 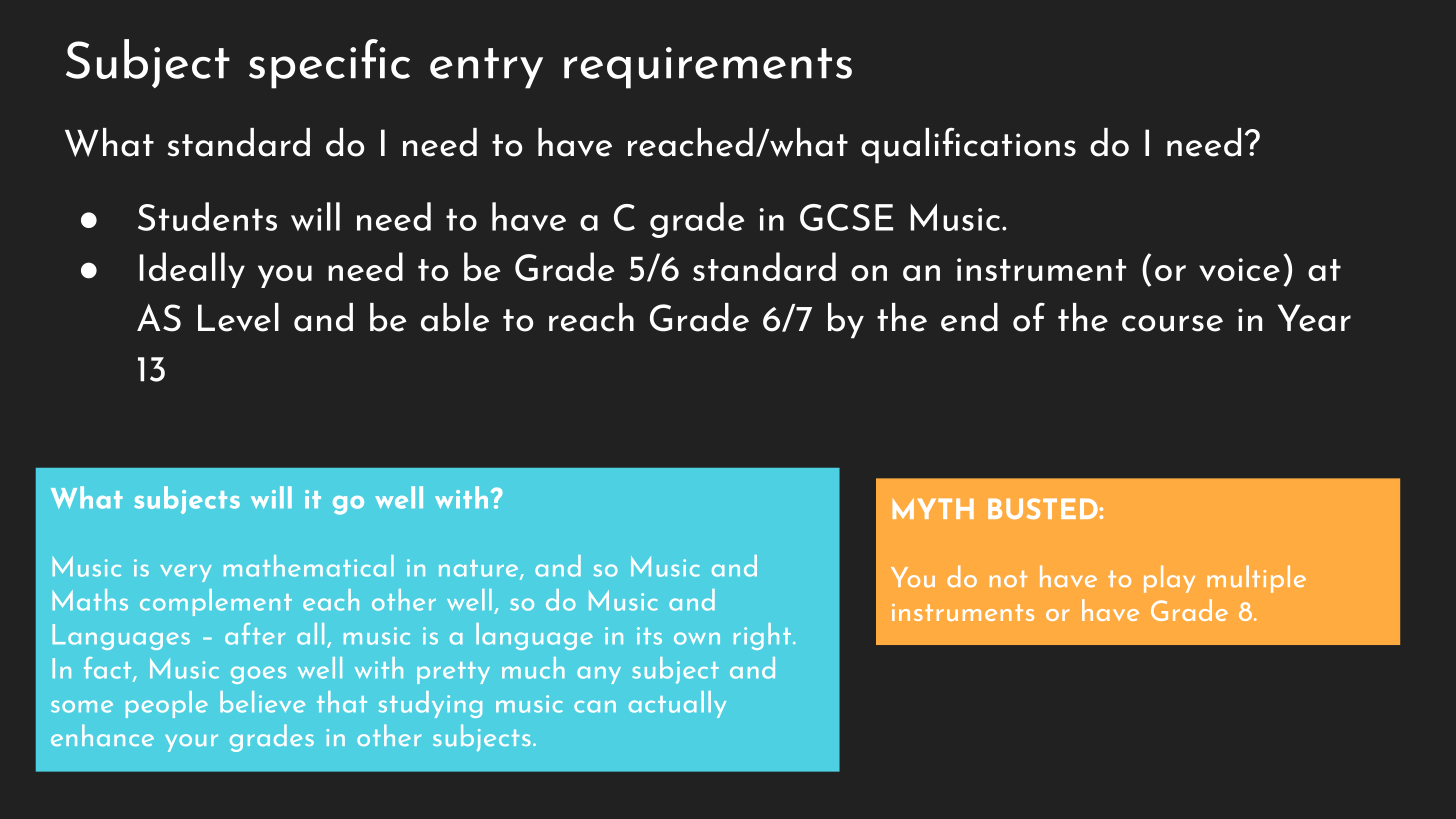 What do you see at coordinates (192, 270) in the screenshot?
I see `Ideally` at bounding box center [192, 270].
